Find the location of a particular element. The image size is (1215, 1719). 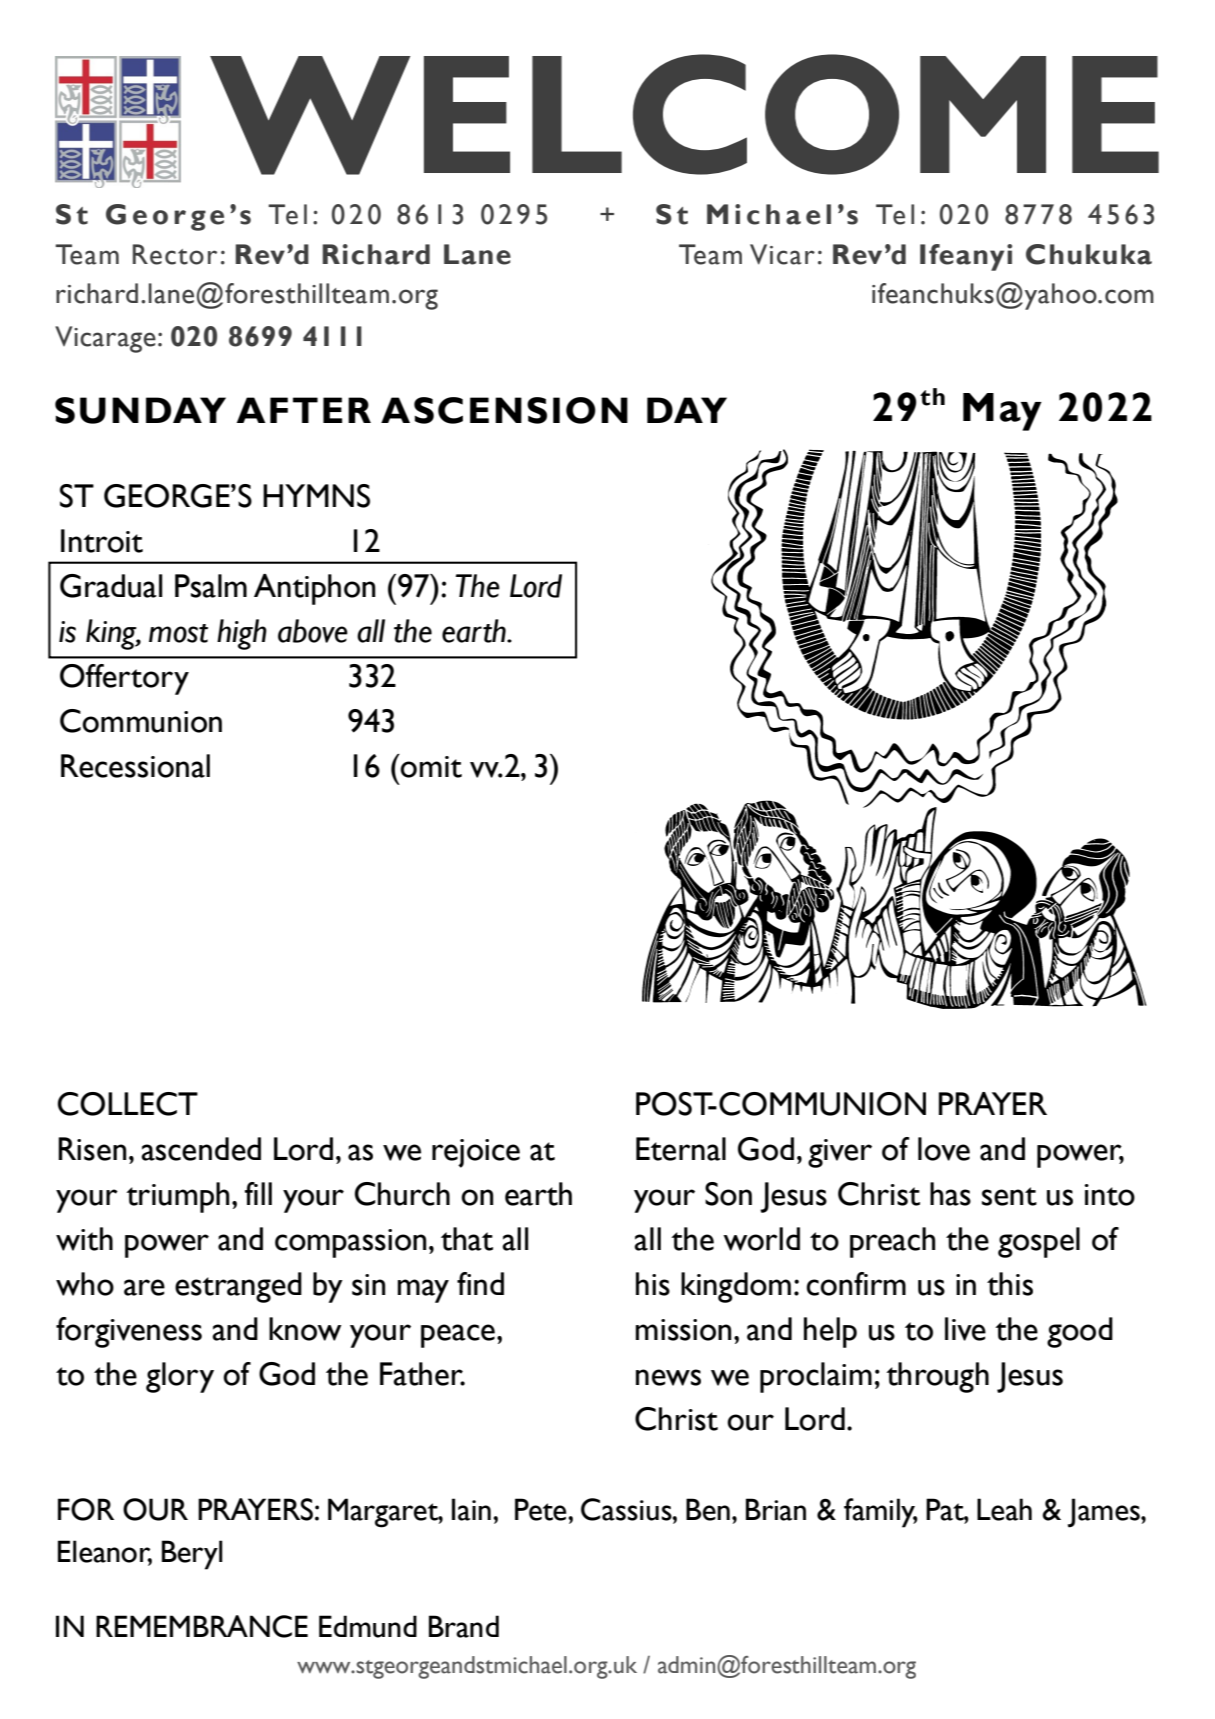

love is located at coordinates (944, 1149).
